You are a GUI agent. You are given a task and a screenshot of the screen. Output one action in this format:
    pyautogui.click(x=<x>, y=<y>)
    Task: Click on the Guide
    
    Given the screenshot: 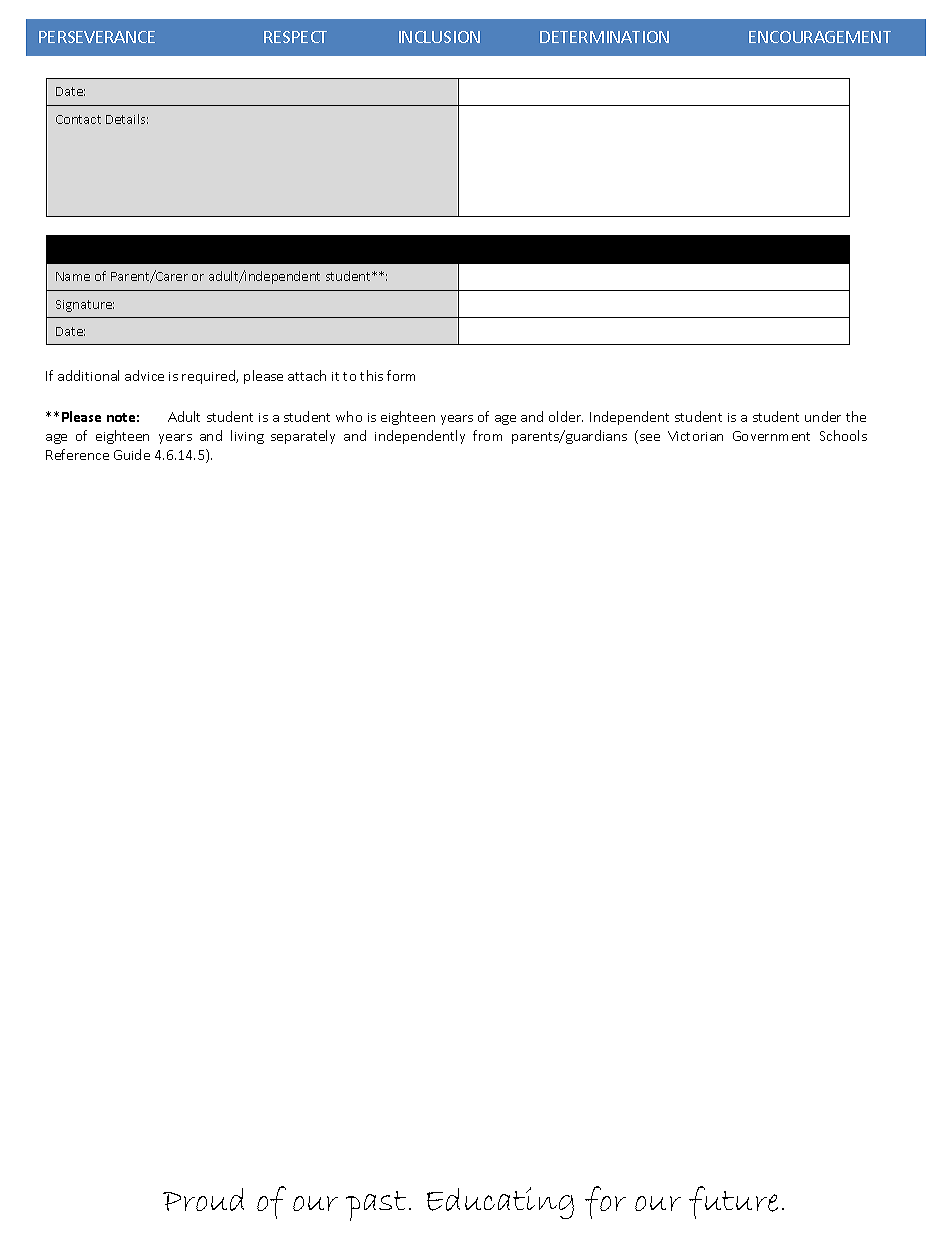 What is the action you would take?
    pyautogui.click(x=132, y=454)
